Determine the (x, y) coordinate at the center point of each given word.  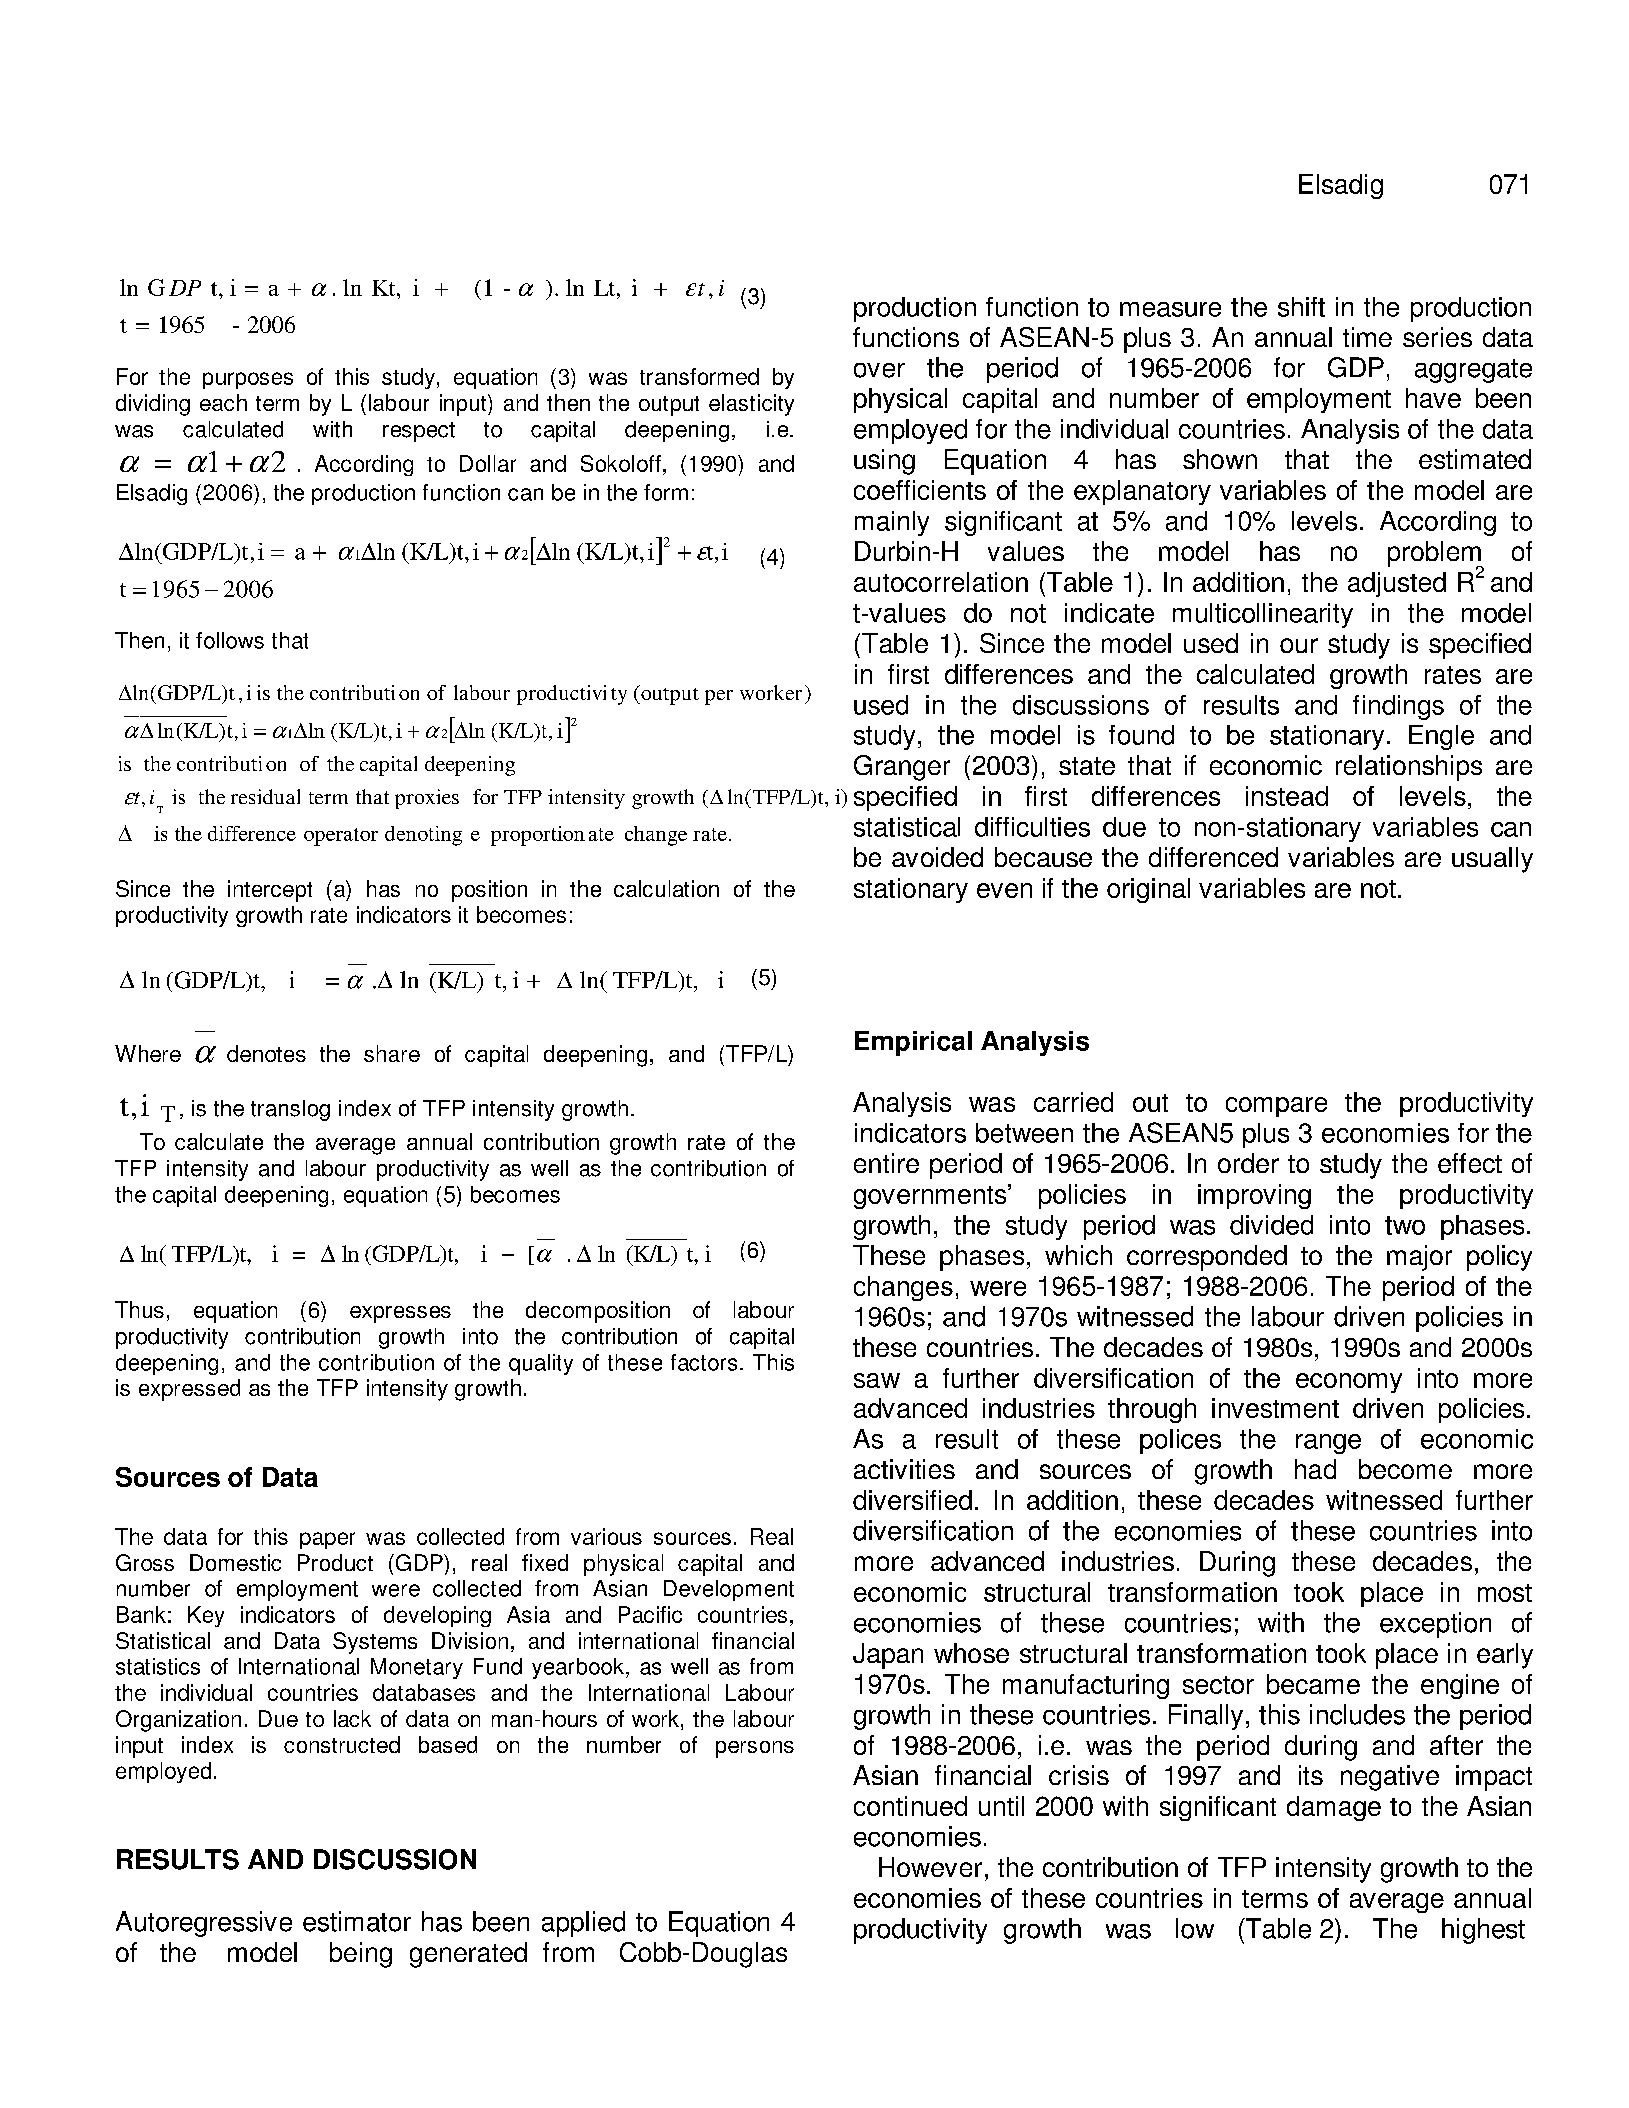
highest (1483, 1931)
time (1367, 337)
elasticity (751, 405)
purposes (248, 380)
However (930, 1867)
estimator (357, 1921)
